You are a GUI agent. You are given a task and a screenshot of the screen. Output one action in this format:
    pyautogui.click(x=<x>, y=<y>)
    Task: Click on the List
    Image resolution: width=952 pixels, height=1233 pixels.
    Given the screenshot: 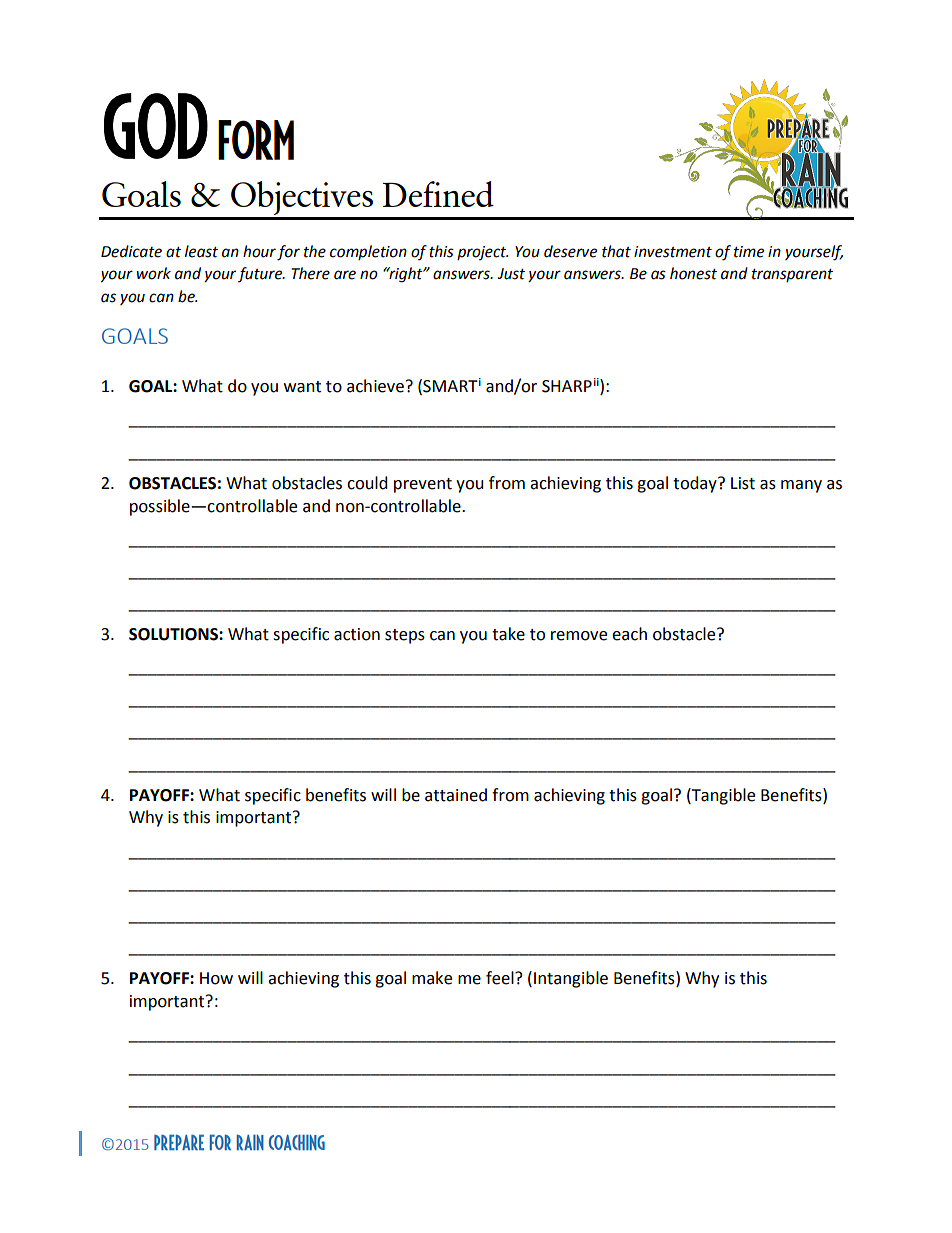 What is the action you would take?
    pyautogui.click(x=743, y=483)
